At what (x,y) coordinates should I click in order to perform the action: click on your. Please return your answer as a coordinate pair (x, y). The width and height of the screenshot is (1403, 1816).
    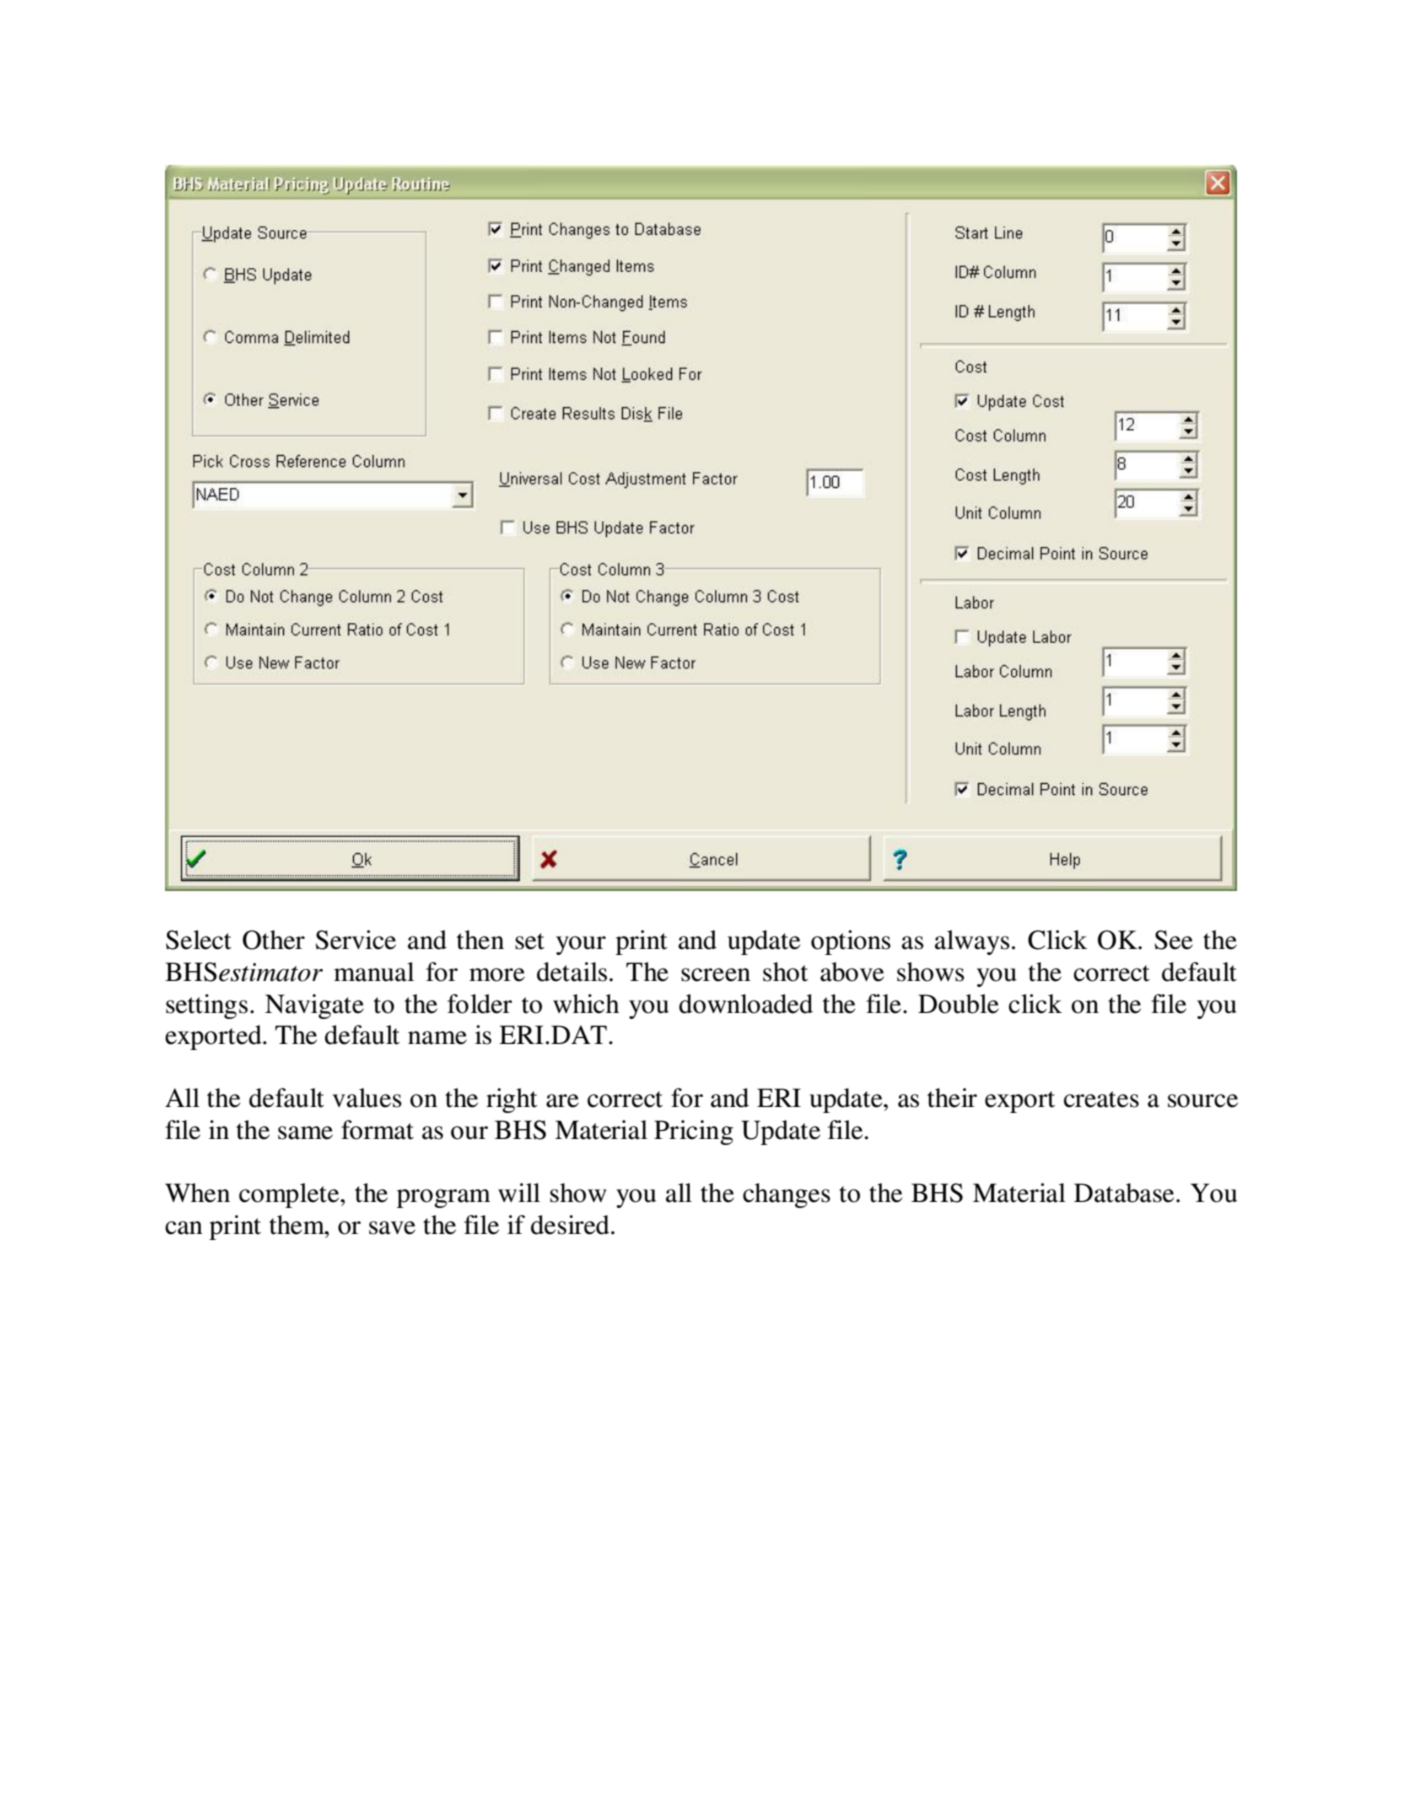
    Looking at the image, I should click on (581, 945).
